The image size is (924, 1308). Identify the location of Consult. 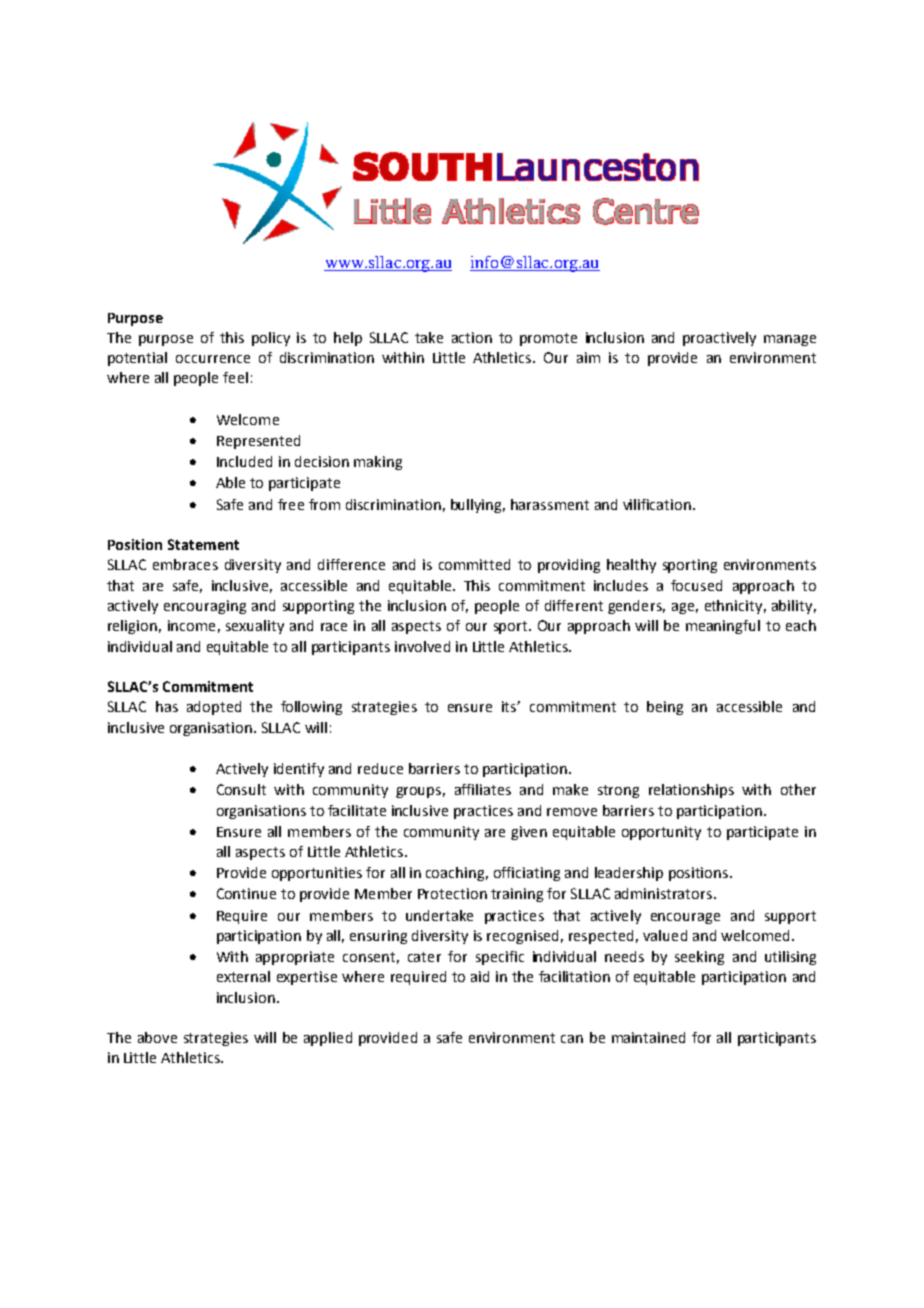
(241, 789).
